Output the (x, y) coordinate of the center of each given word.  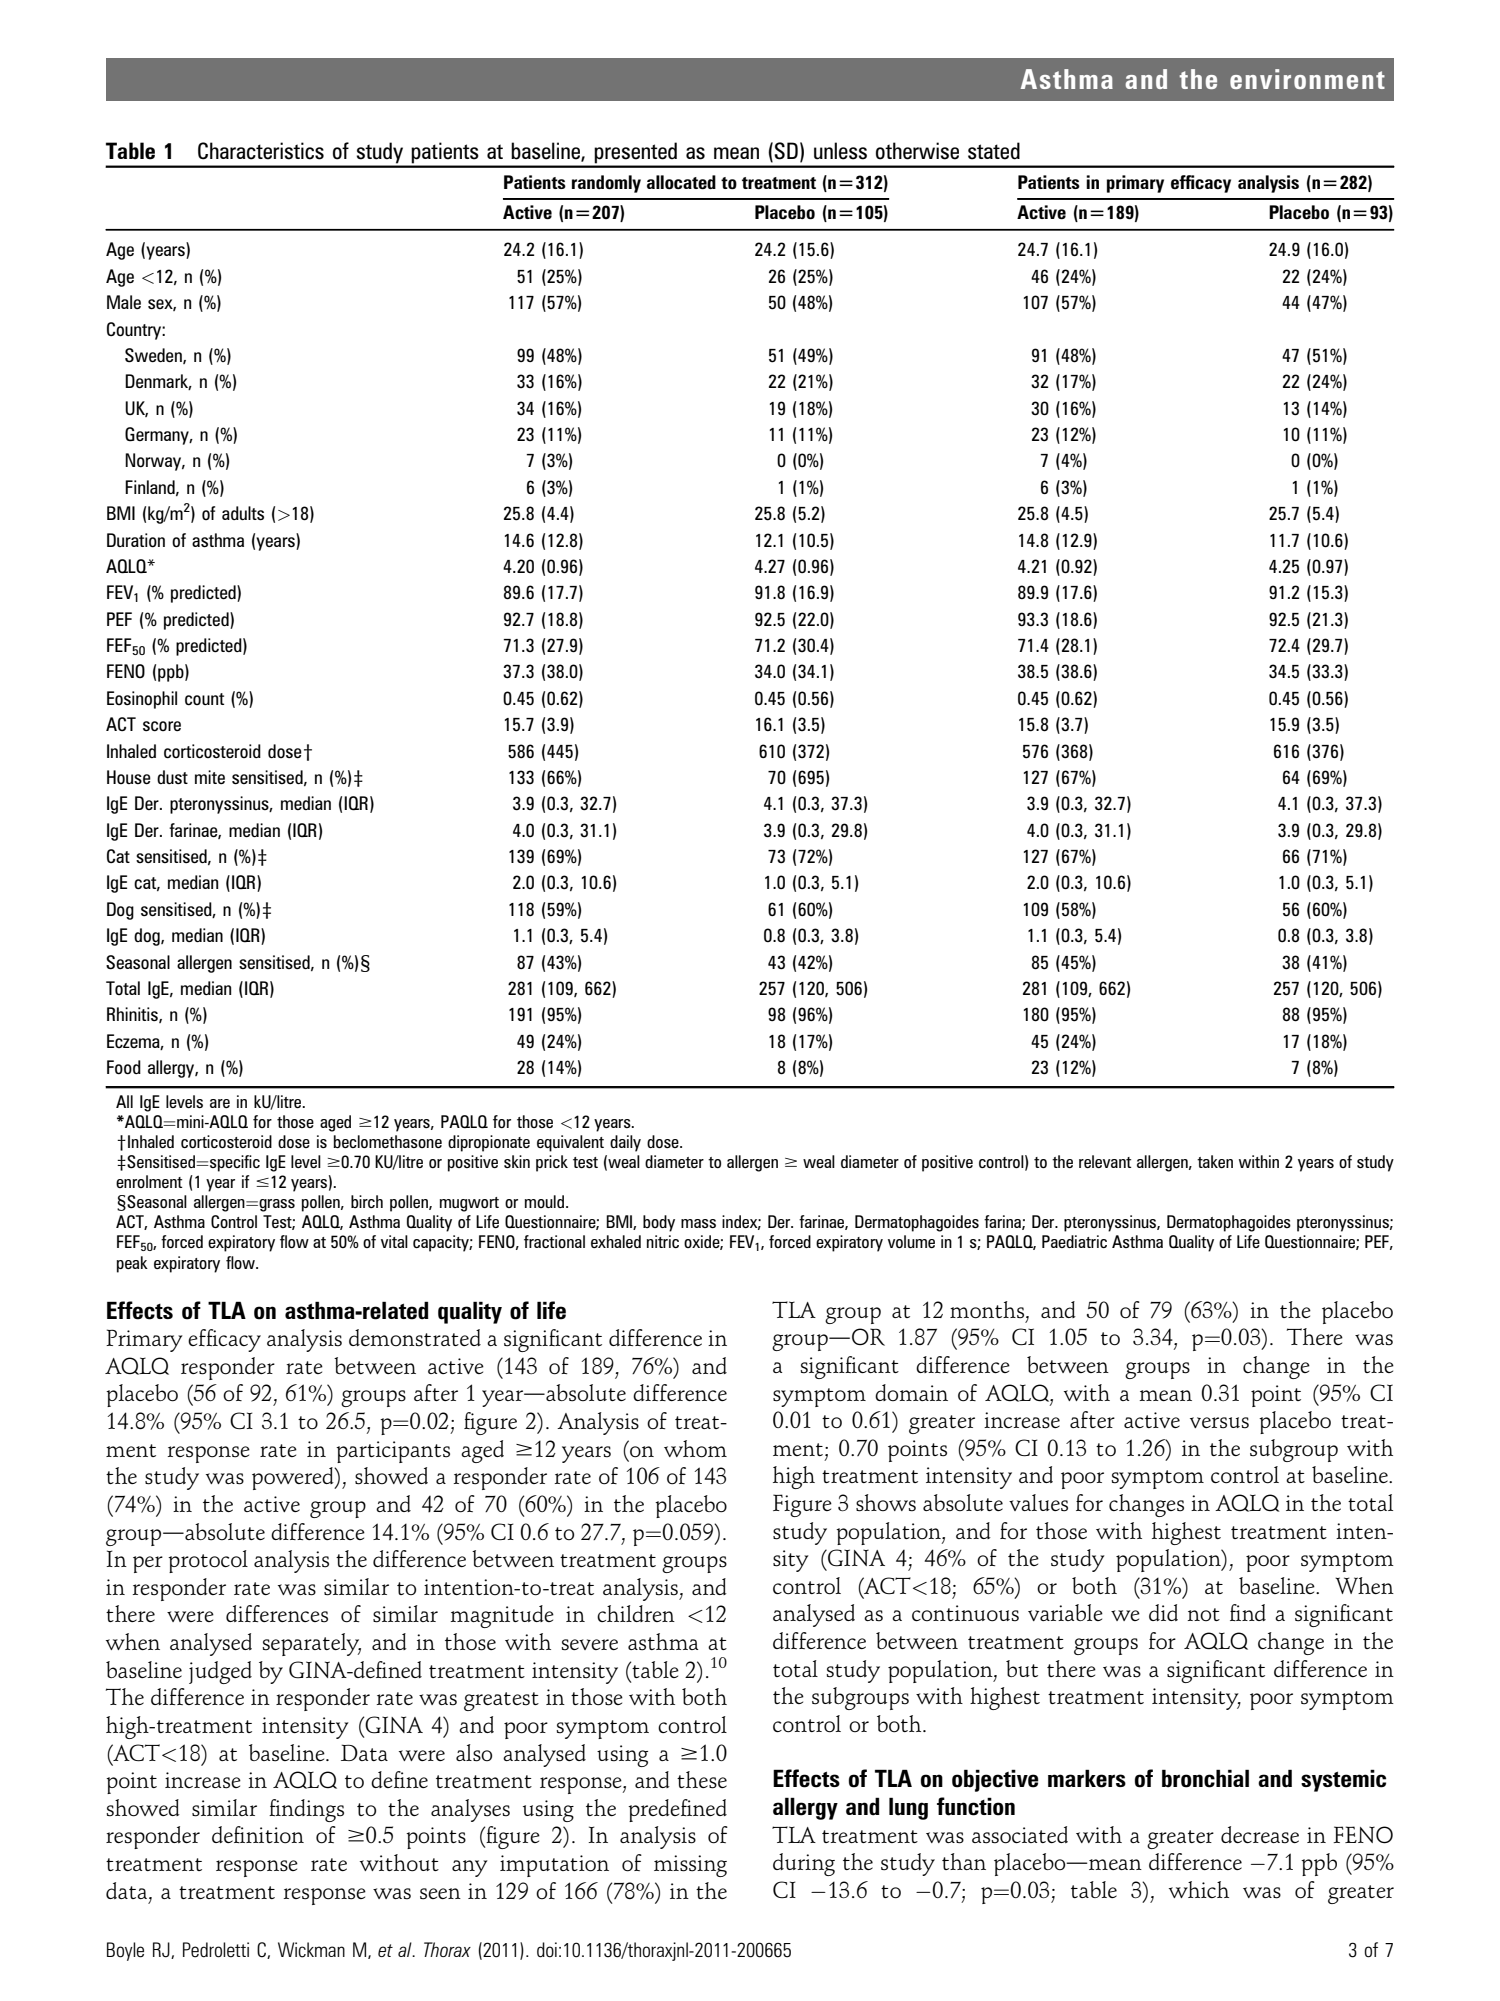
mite (210, 777)
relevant (1105, 1161)
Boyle (125, 1951)
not (1203, 1614)
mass (698, 1223)
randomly (606, 184)
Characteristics (261, 151)
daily (625, 1143)
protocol (208, 1561)
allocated (681, 182)
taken (1215, 1161)
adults (243, 513)
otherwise (917, 151)
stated (994, 151)
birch (367, 1201)
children (636, 1613)
